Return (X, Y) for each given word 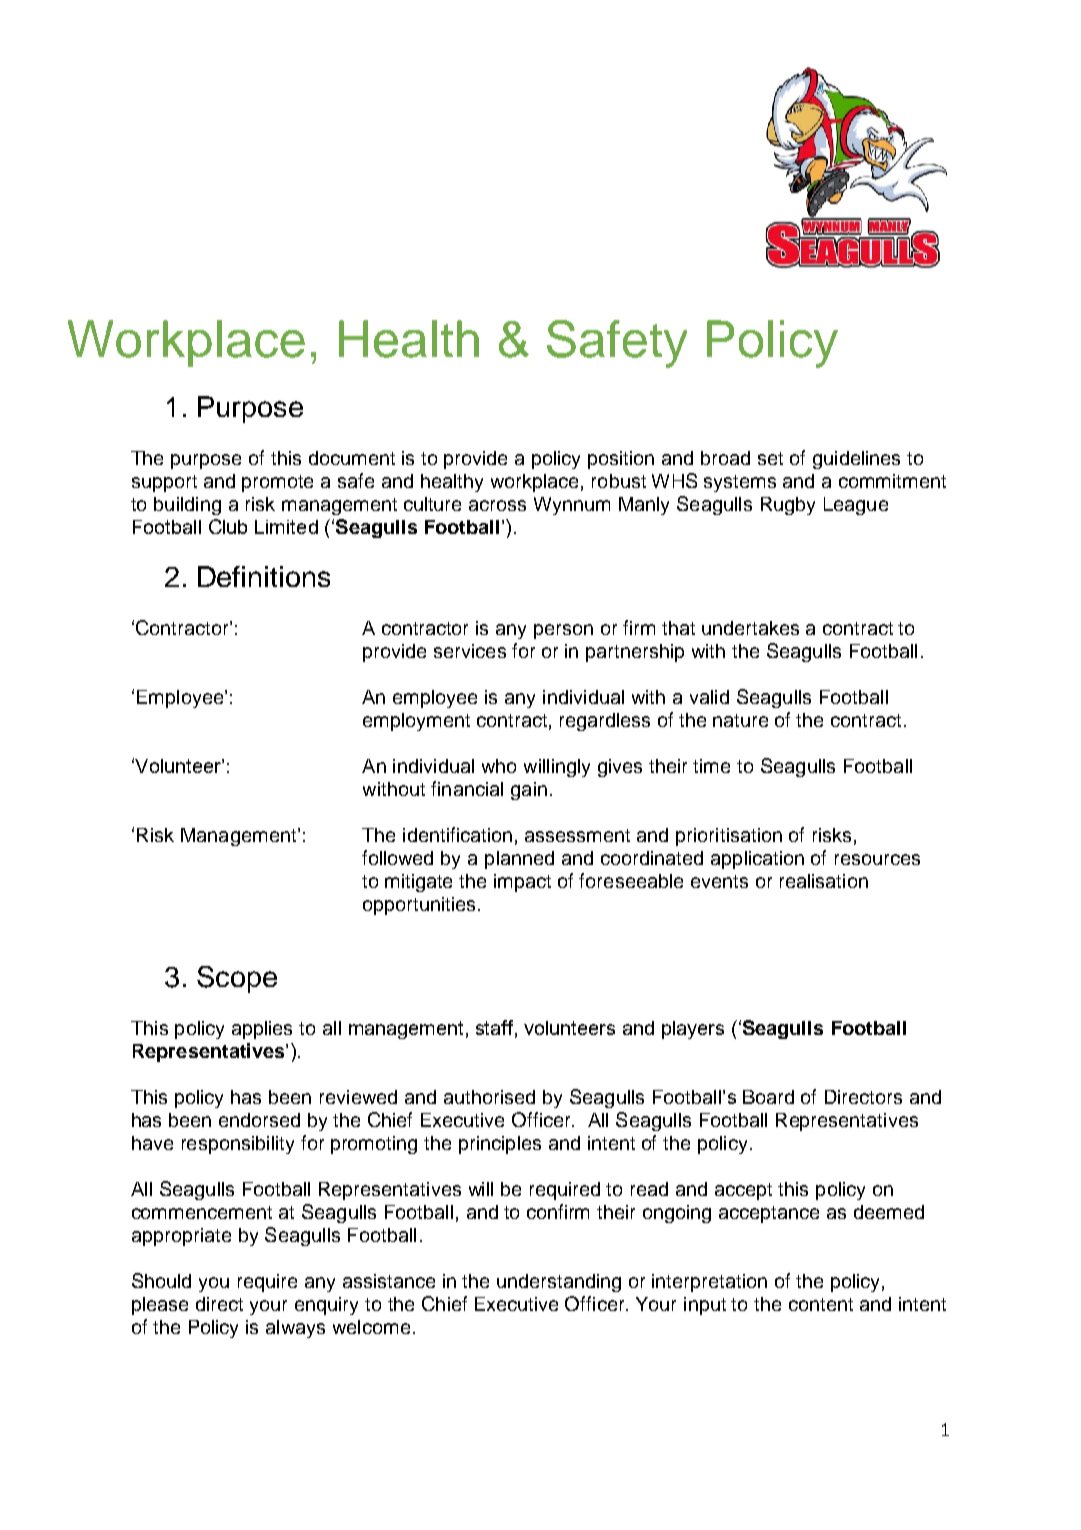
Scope (237, 979)
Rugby (788, 506)
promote (277, 483)
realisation (824, 881)
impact (522, 883)
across (497, 505)
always (295, 1329)
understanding (559, 1283)
